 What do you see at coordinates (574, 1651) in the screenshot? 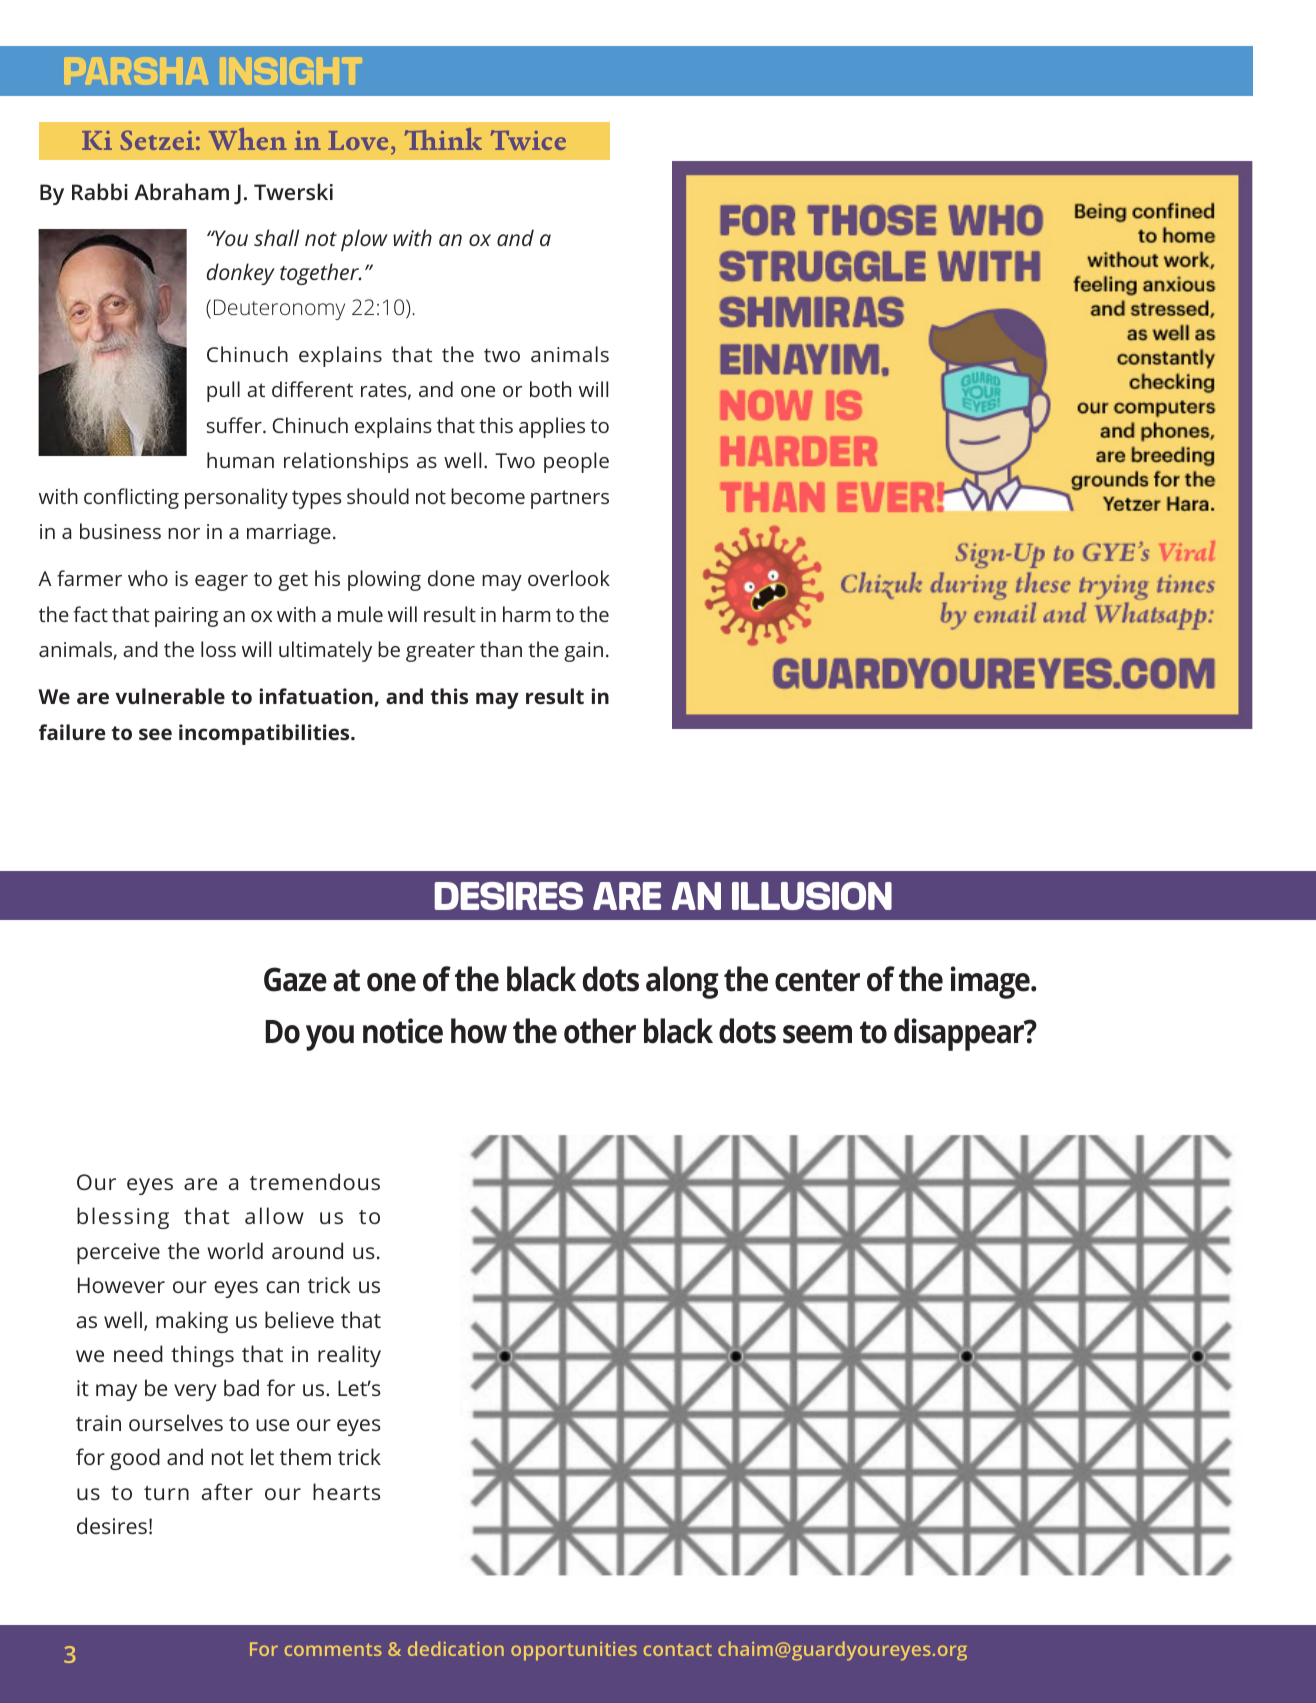
I see `opportunities` at bounding box center [574, 1651].
